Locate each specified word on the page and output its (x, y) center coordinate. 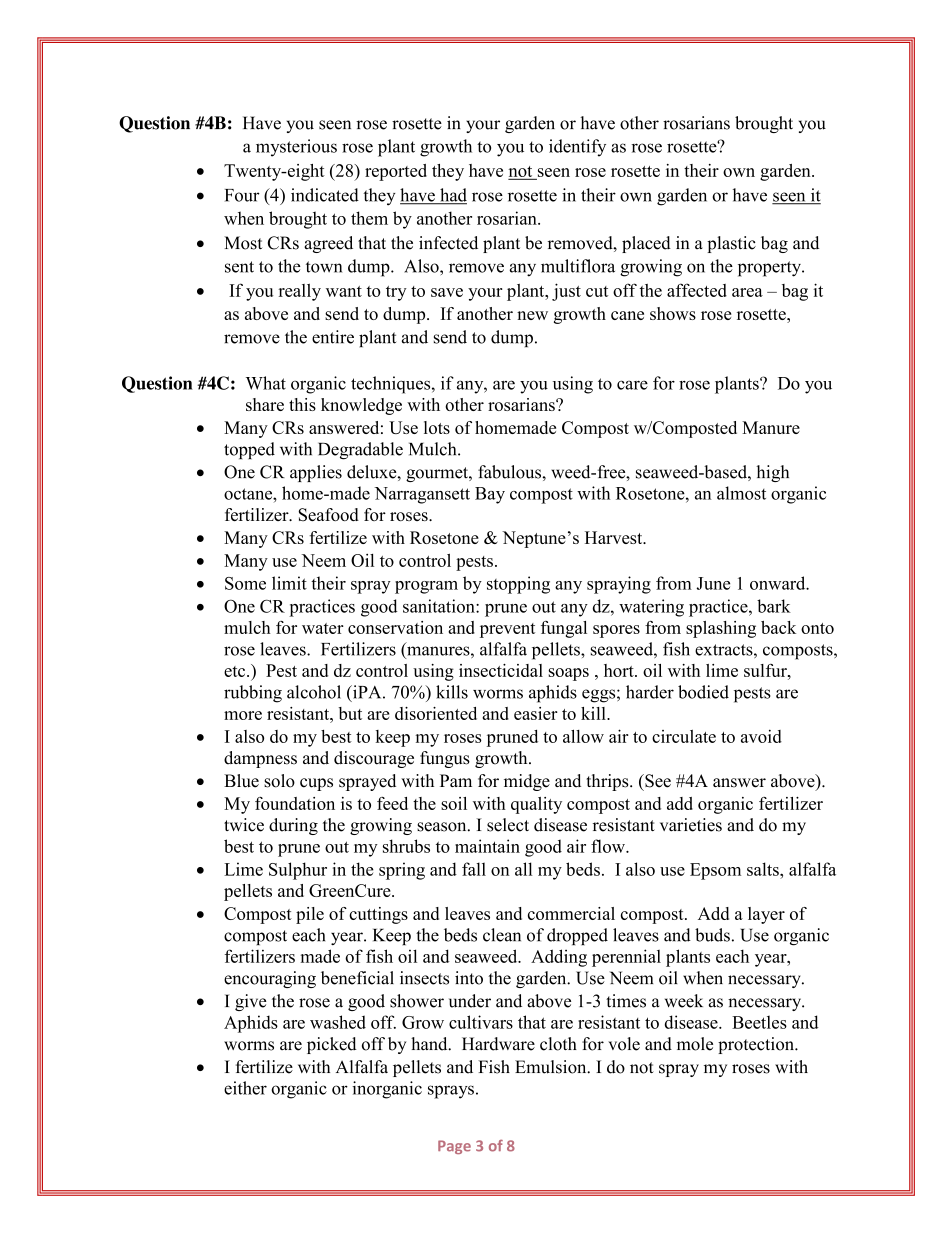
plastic (731, 244)
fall (474, 869)
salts (764, 869)
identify (577, 148)
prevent (507, 630)
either (245, 1088)
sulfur (766, 670)
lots (437, 427)
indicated (325, 195)
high (772, 473)
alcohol (314, 692)
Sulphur (298, 871)
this (302, 404)
